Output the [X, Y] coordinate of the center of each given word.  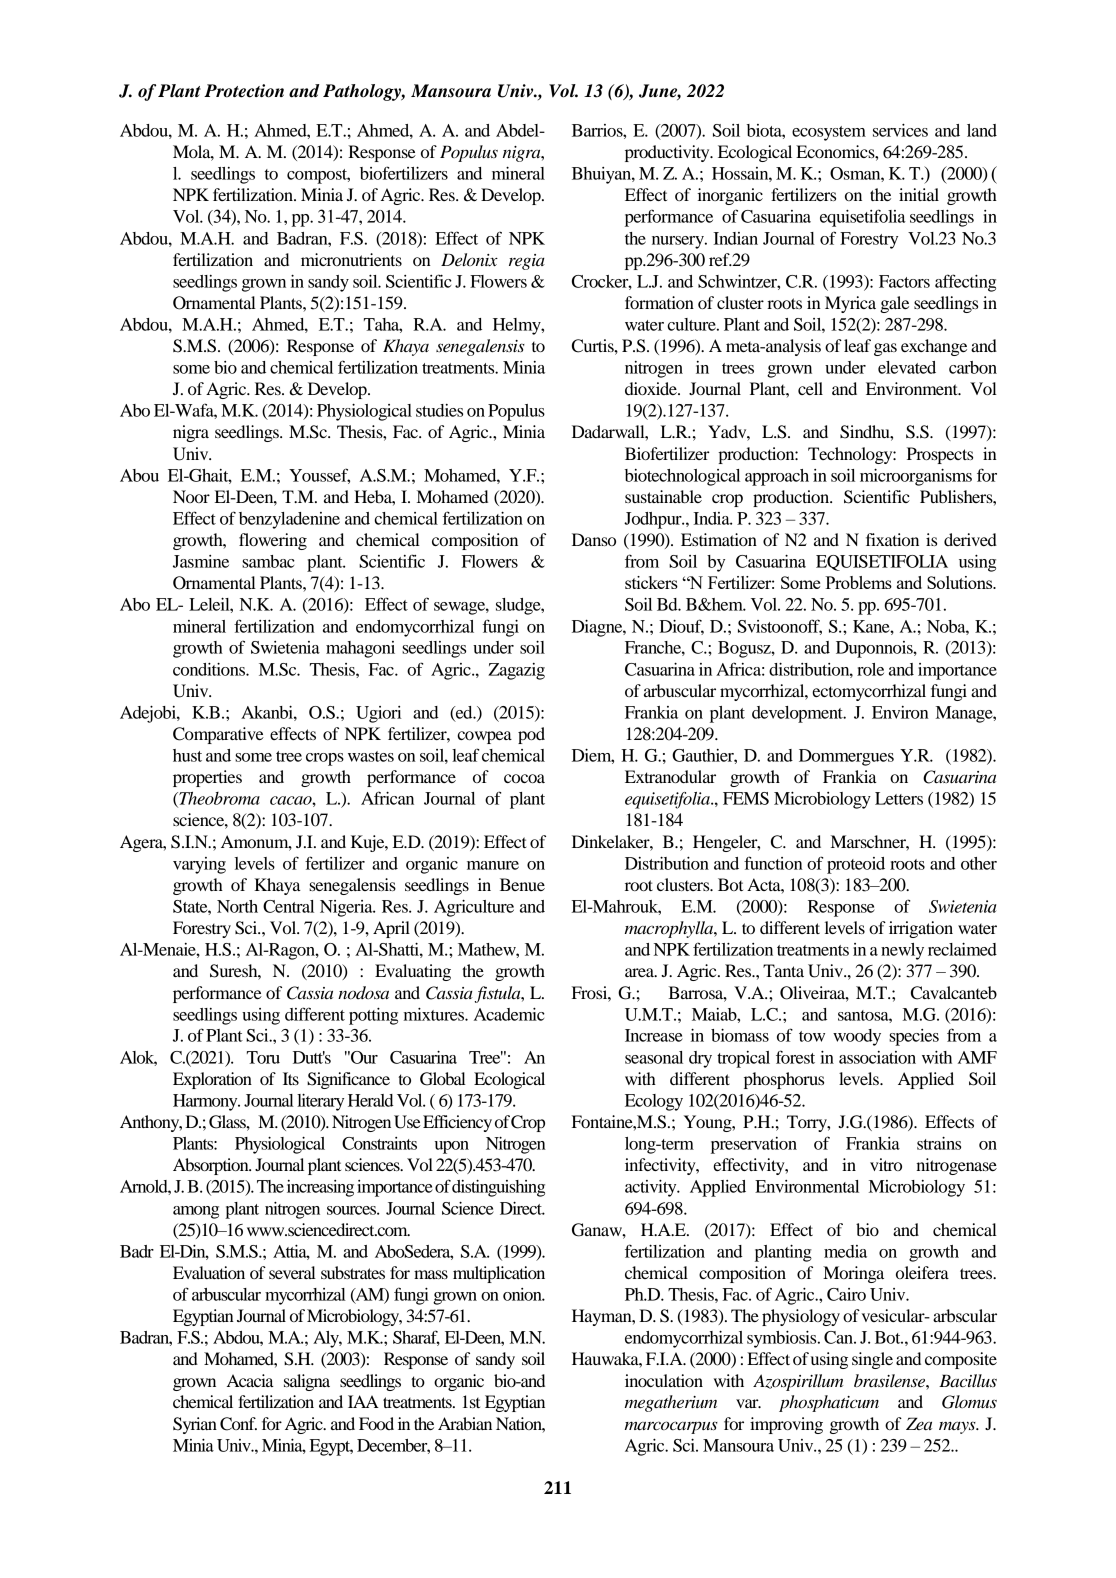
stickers [651, 582]
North [237, 906]
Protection [244, 91]
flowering [273, 541]
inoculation [664, 1380]
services [900, 130]
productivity [668, 153]
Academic [509, 1014]
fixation [892, 539]
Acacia [250, 1380]
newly [902, 951]
